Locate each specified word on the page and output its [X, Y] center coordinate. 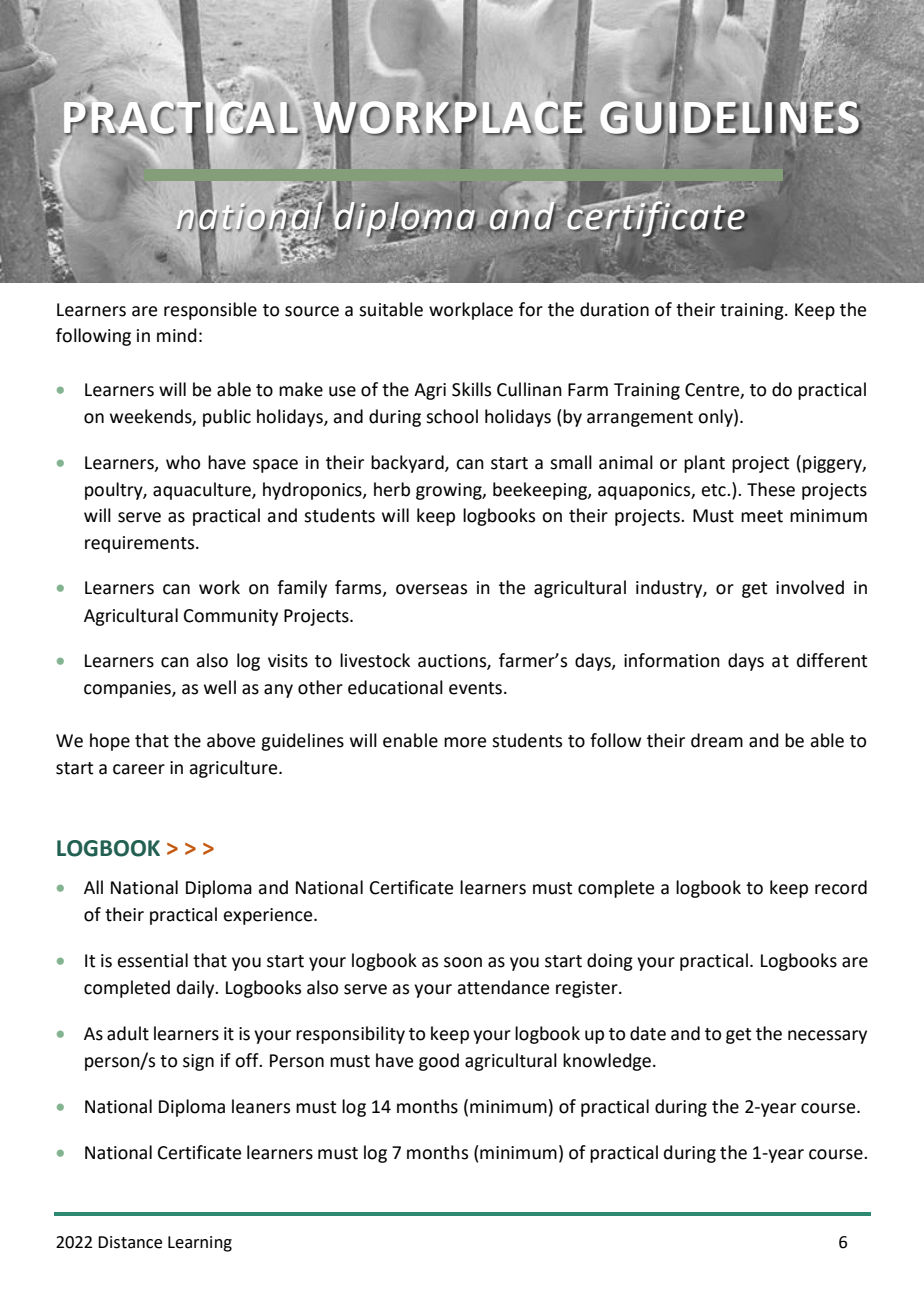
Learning [200, 1244]
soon [463, 962]
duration [614, 309]
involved [810, 587]
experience [269, 916]
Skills [471, 389]
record [841, 887]
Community [231, 617]
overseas [431, 589]
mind [177, 335]
